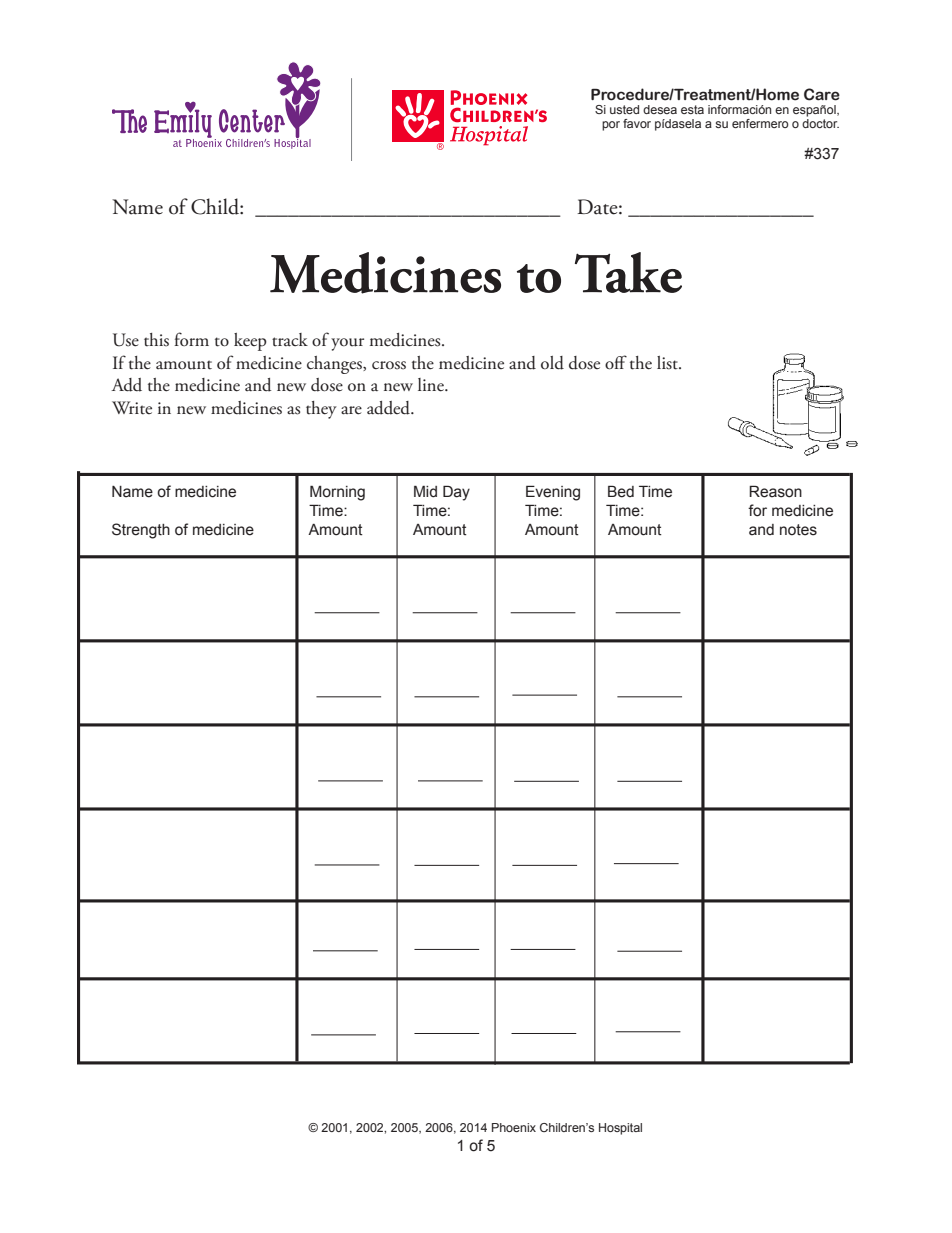  Describe the element at coordinates (692, 109) in the page. I see `esta` at that location.
